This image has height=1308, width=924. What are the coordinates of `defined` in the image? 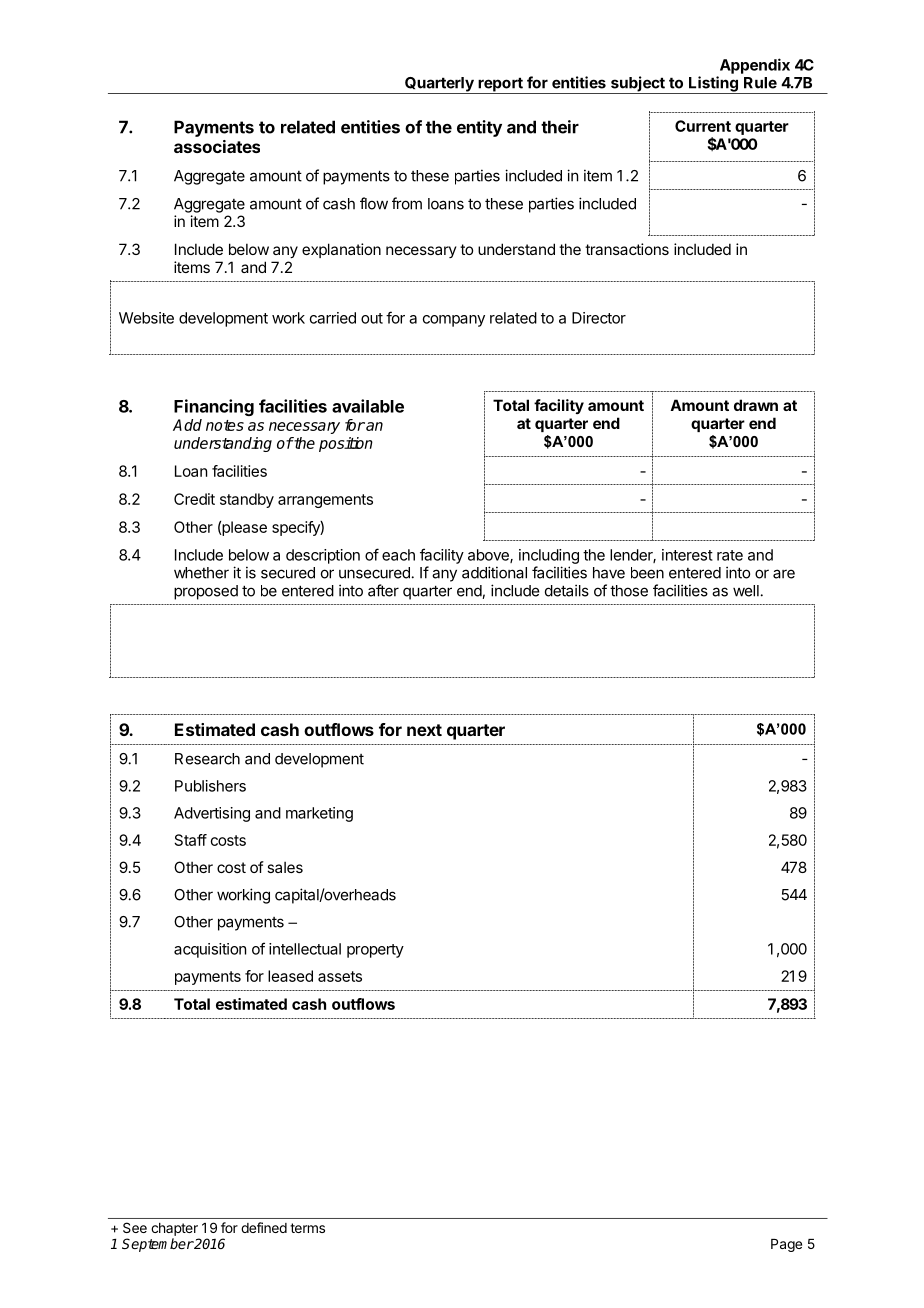 It's located at (264, 1227).
